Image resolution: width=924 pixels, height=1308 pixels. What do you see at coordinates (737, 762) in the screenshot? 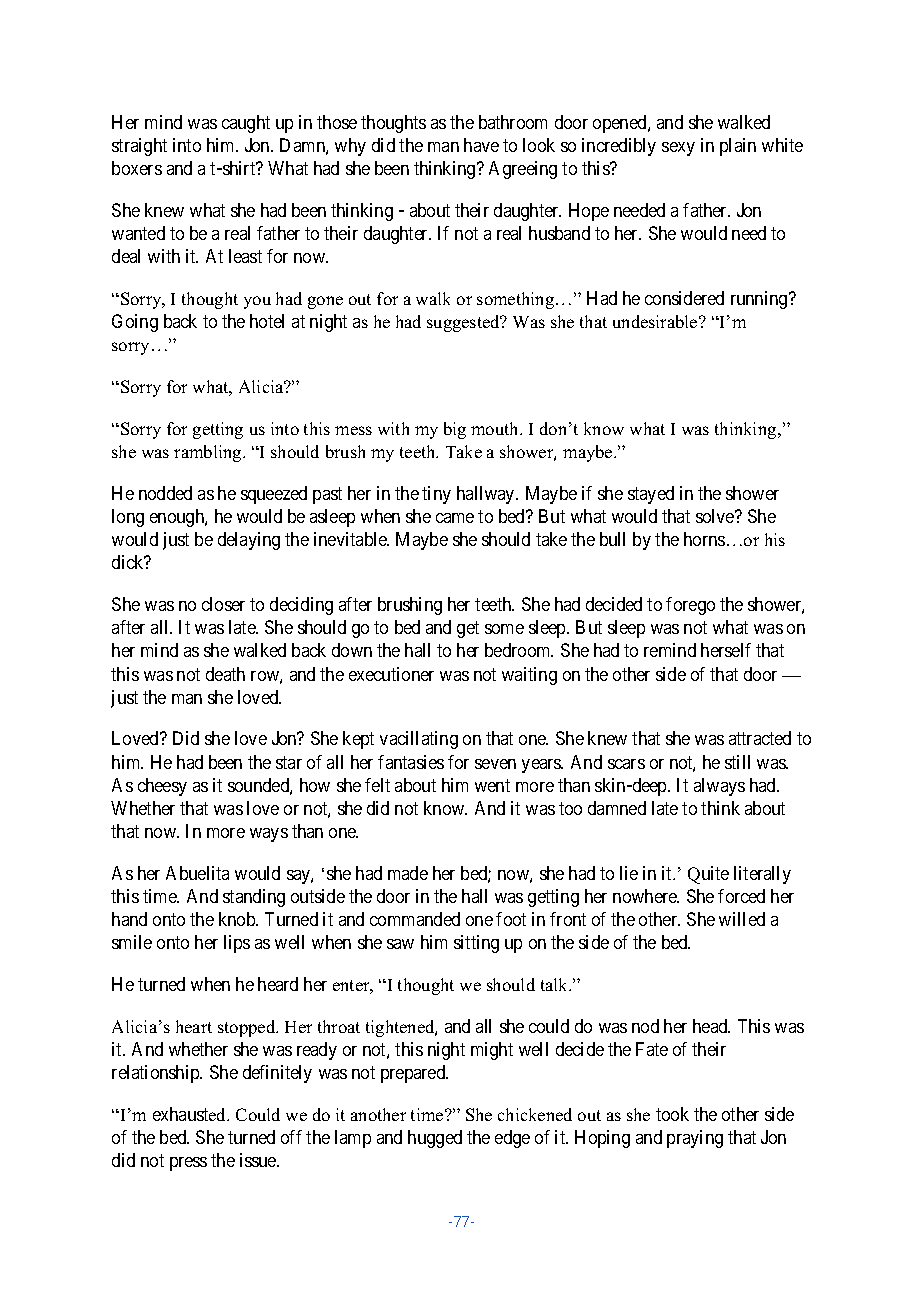
I see `still` at bounding box center [737, 762].
